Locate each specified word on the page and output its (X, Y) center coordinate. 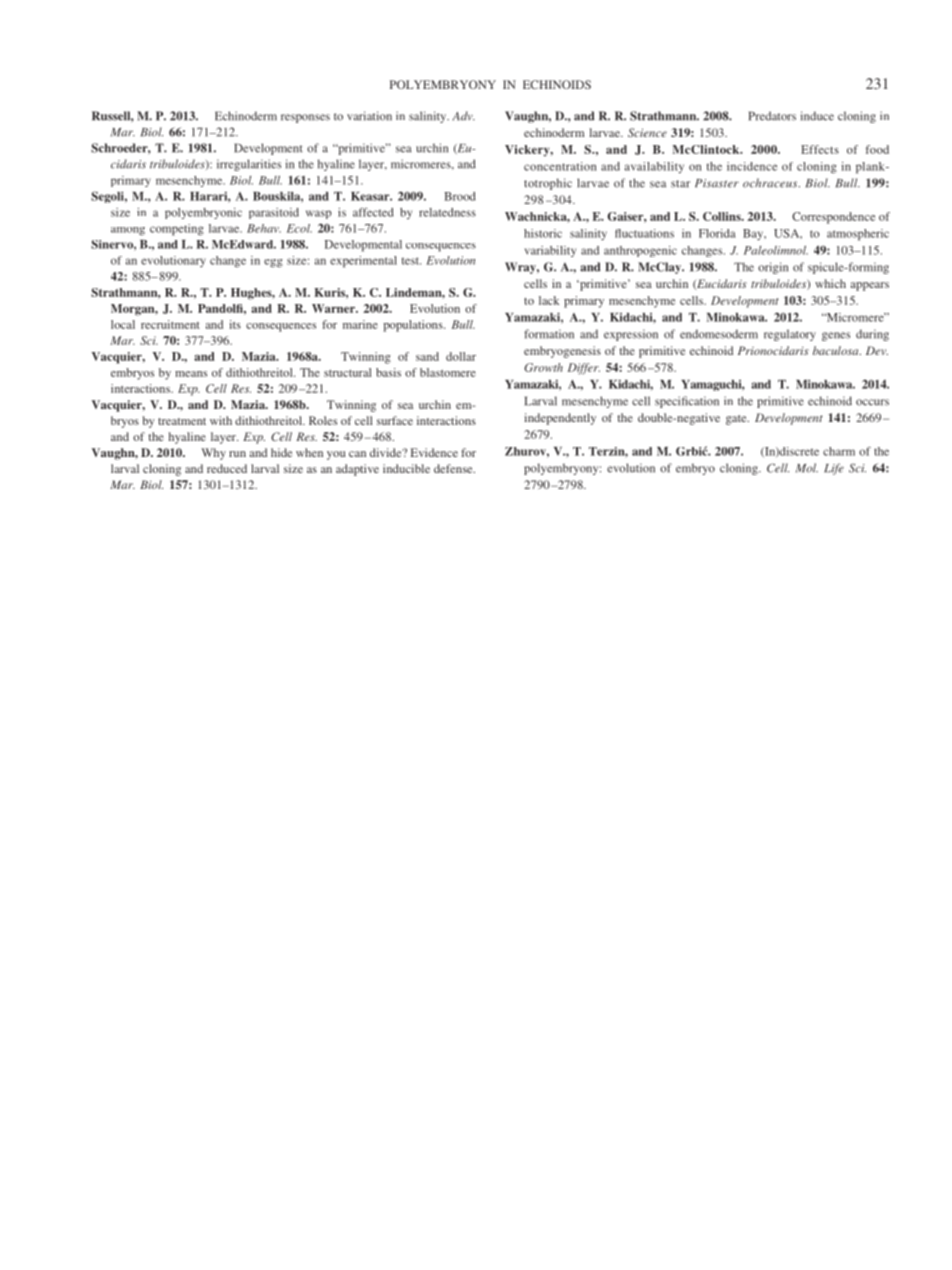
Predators (772, 116)
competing (177, 230)
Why (213, 454)
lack (549, 300)
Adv (463, 116)
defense (454, 468)
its (235, 324)
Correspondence (833, 218)
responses (305, 118)
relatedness (447, 212)
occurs (872, 402)
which (830, 283)
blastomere (448, 372)
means (191, 374)
